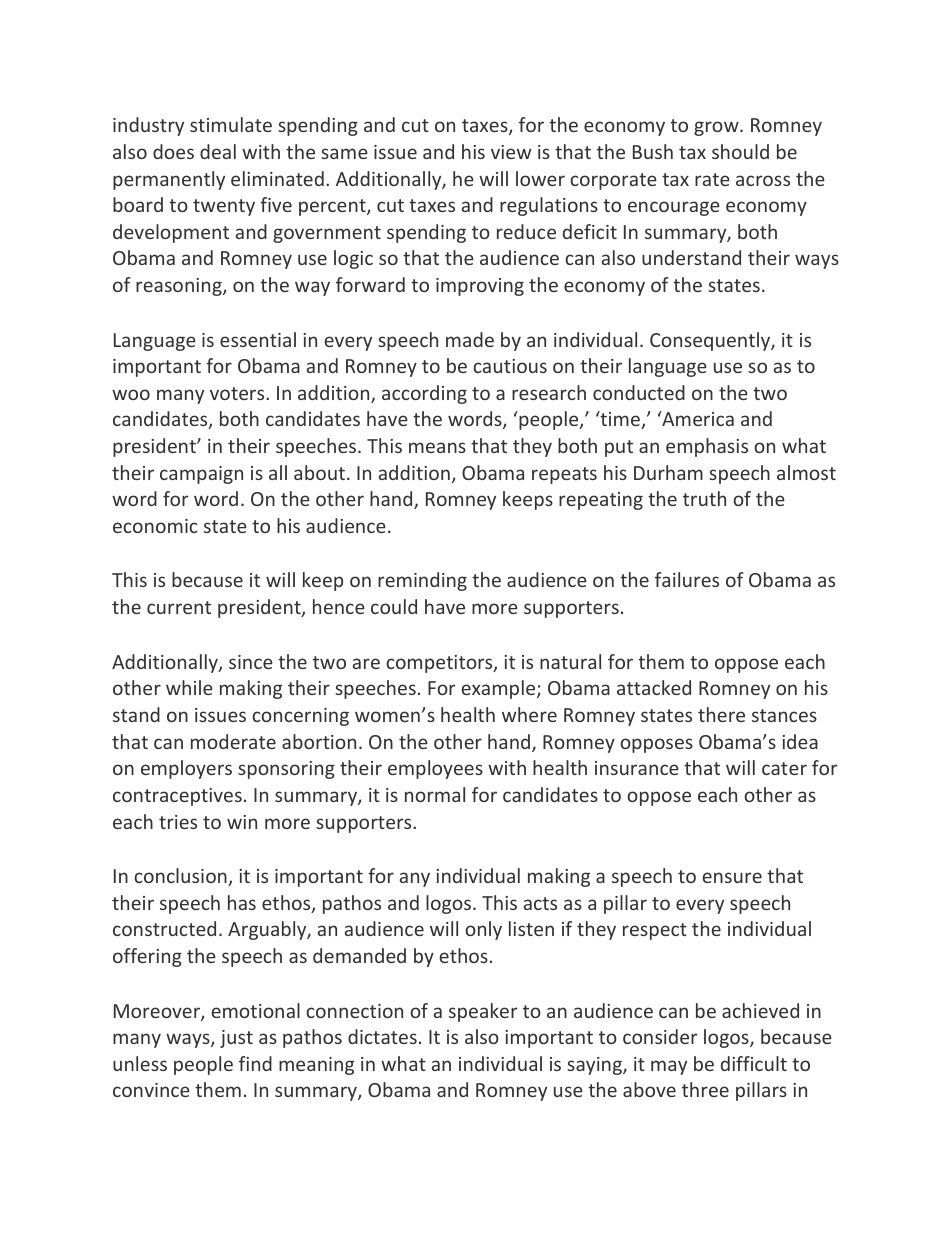 This screenshot has height=1233, width=952. I want to click on difficult, so click(754, 1063).
